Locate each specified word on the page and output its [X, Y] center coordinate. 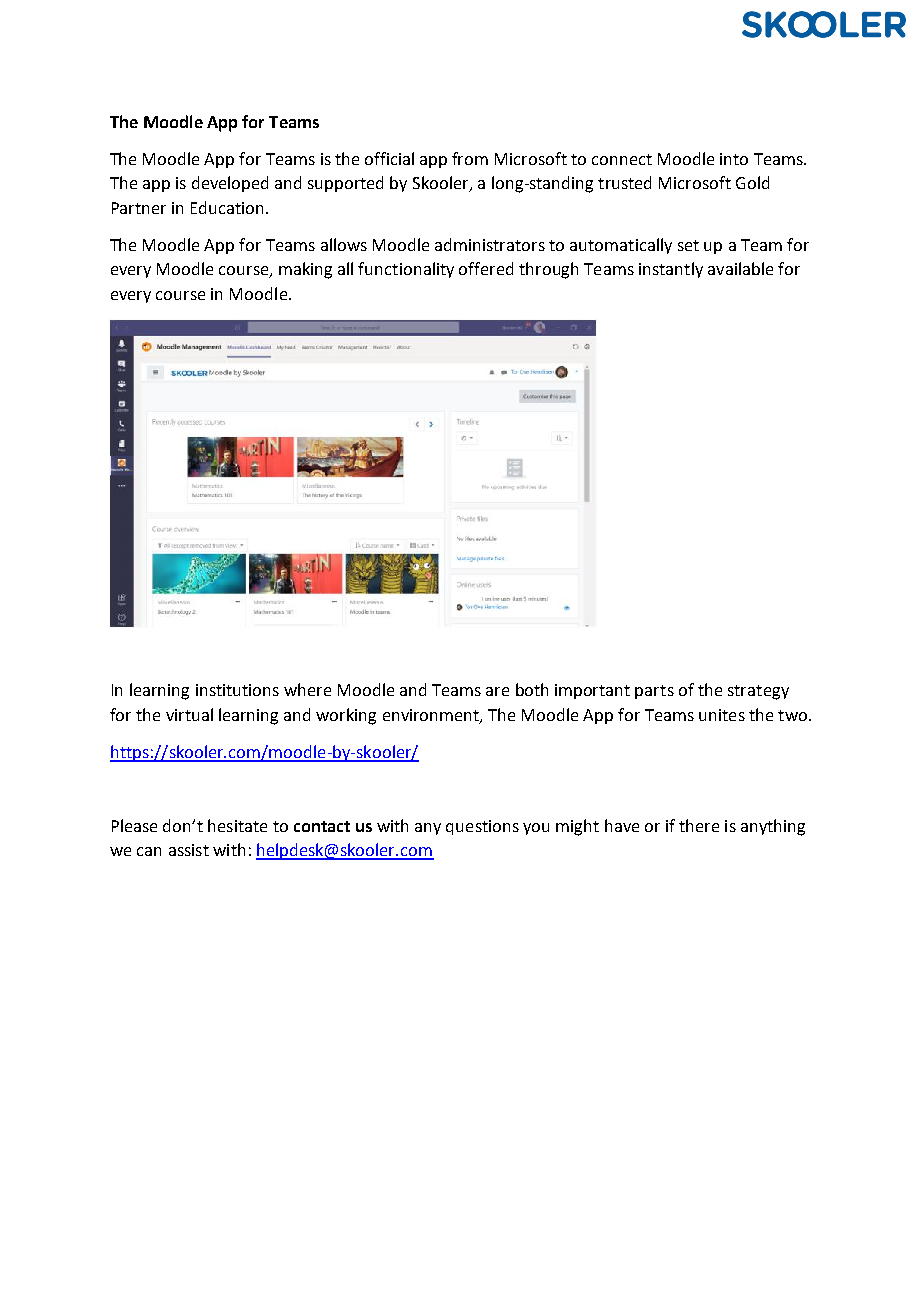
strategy [758, 692]
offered [486, 268]
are [497, 691]
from [470, 158]
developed [230, 184]
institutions [237, 690]
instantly [671, 270]
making [305, 270]
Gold [752, 182]
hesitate [237, 825]
